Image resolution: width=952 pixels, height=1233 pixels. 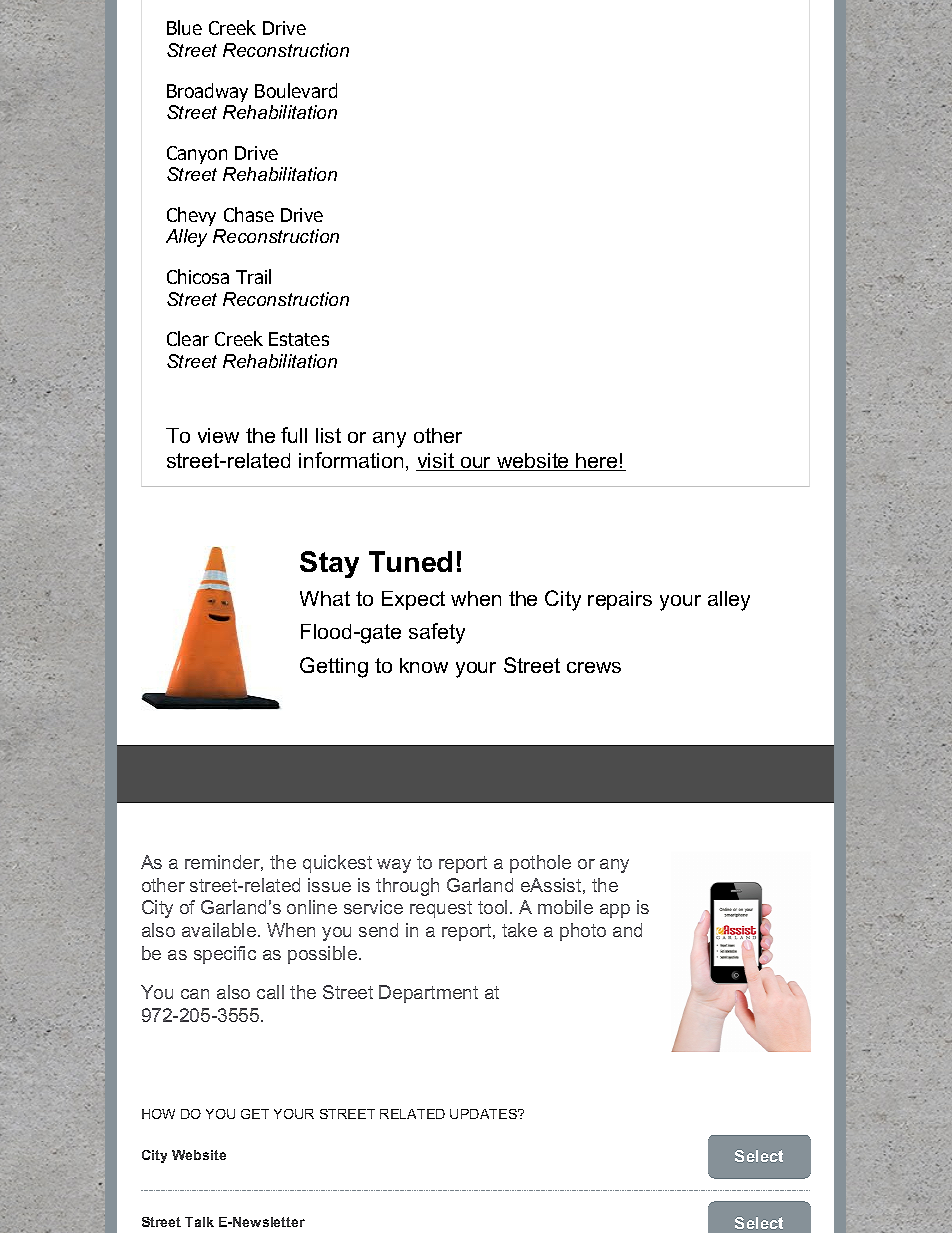 What do you see at coordinates (428, 994) in the screenshot?
I see `Department` at bounding box center [428, 994].
